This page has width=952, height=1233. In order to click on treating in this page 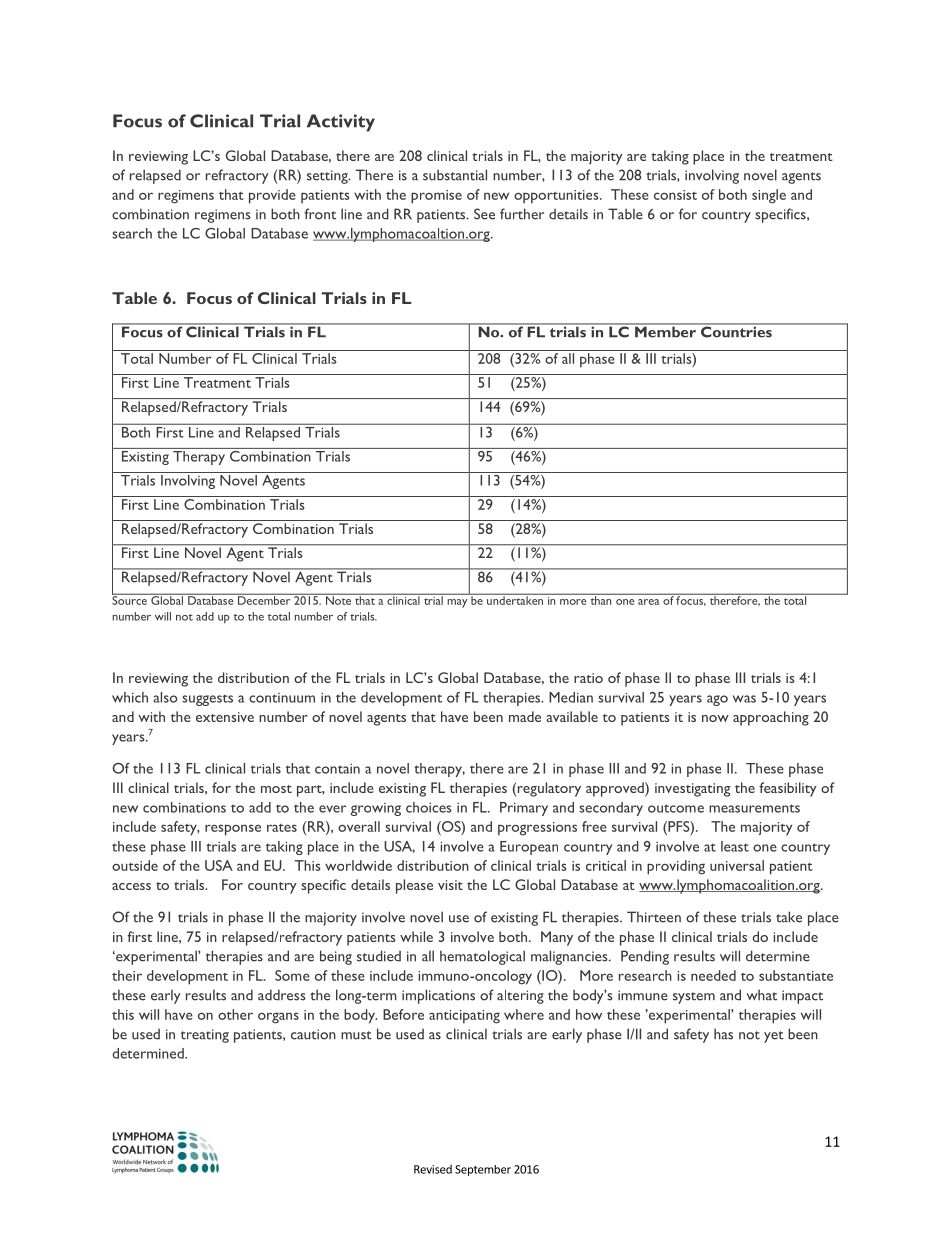, I will do `click(205, 1036)`.
